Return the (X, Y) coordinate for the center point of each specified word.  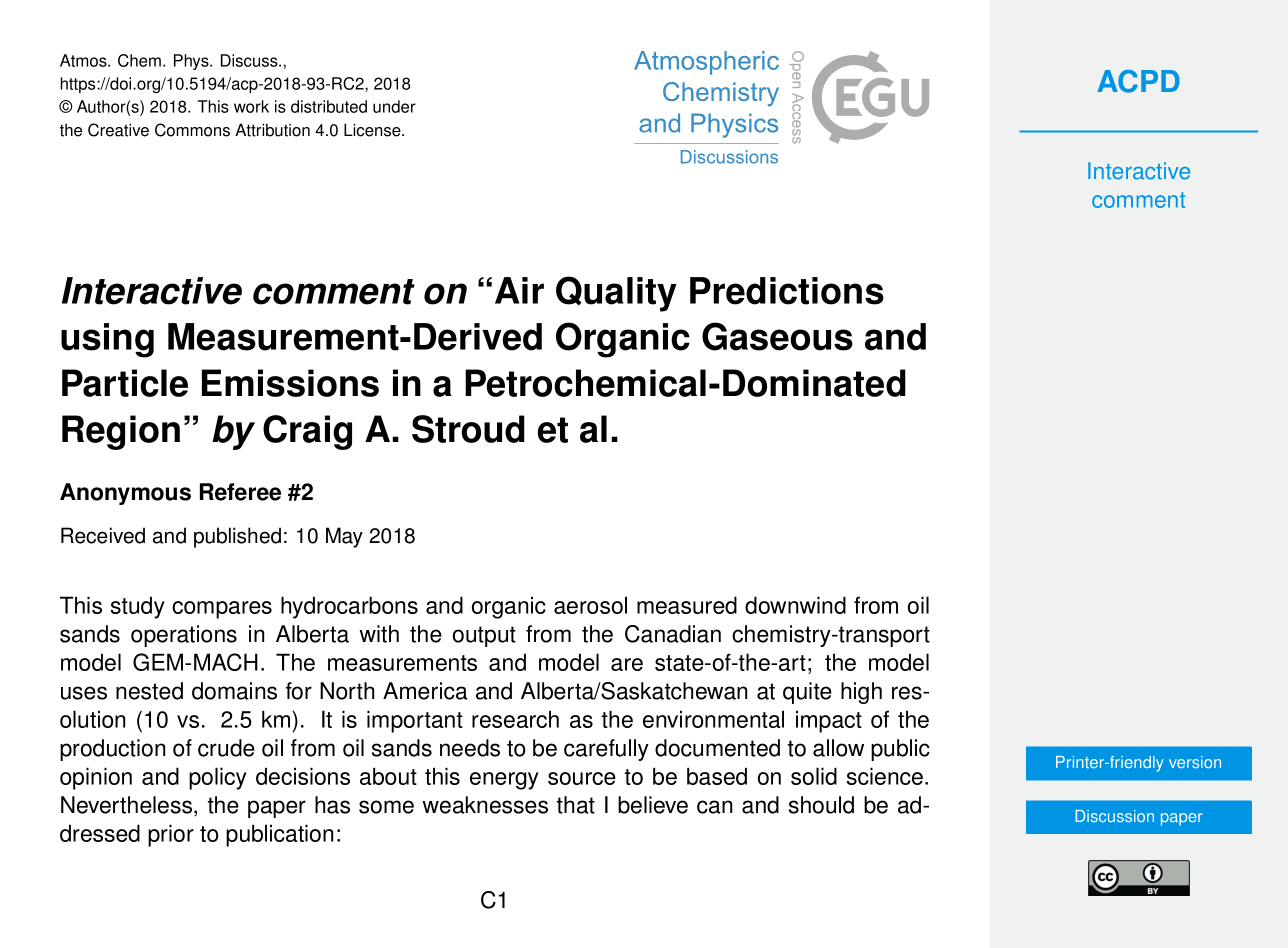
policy (218, 778)
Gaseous (777, 336)
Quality (616, 294)
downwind (795, 605)
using (107, 340)
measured (687, 605)
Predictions (787, 291)
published (237, 537)
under (394, 106)
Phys (192, 62)
